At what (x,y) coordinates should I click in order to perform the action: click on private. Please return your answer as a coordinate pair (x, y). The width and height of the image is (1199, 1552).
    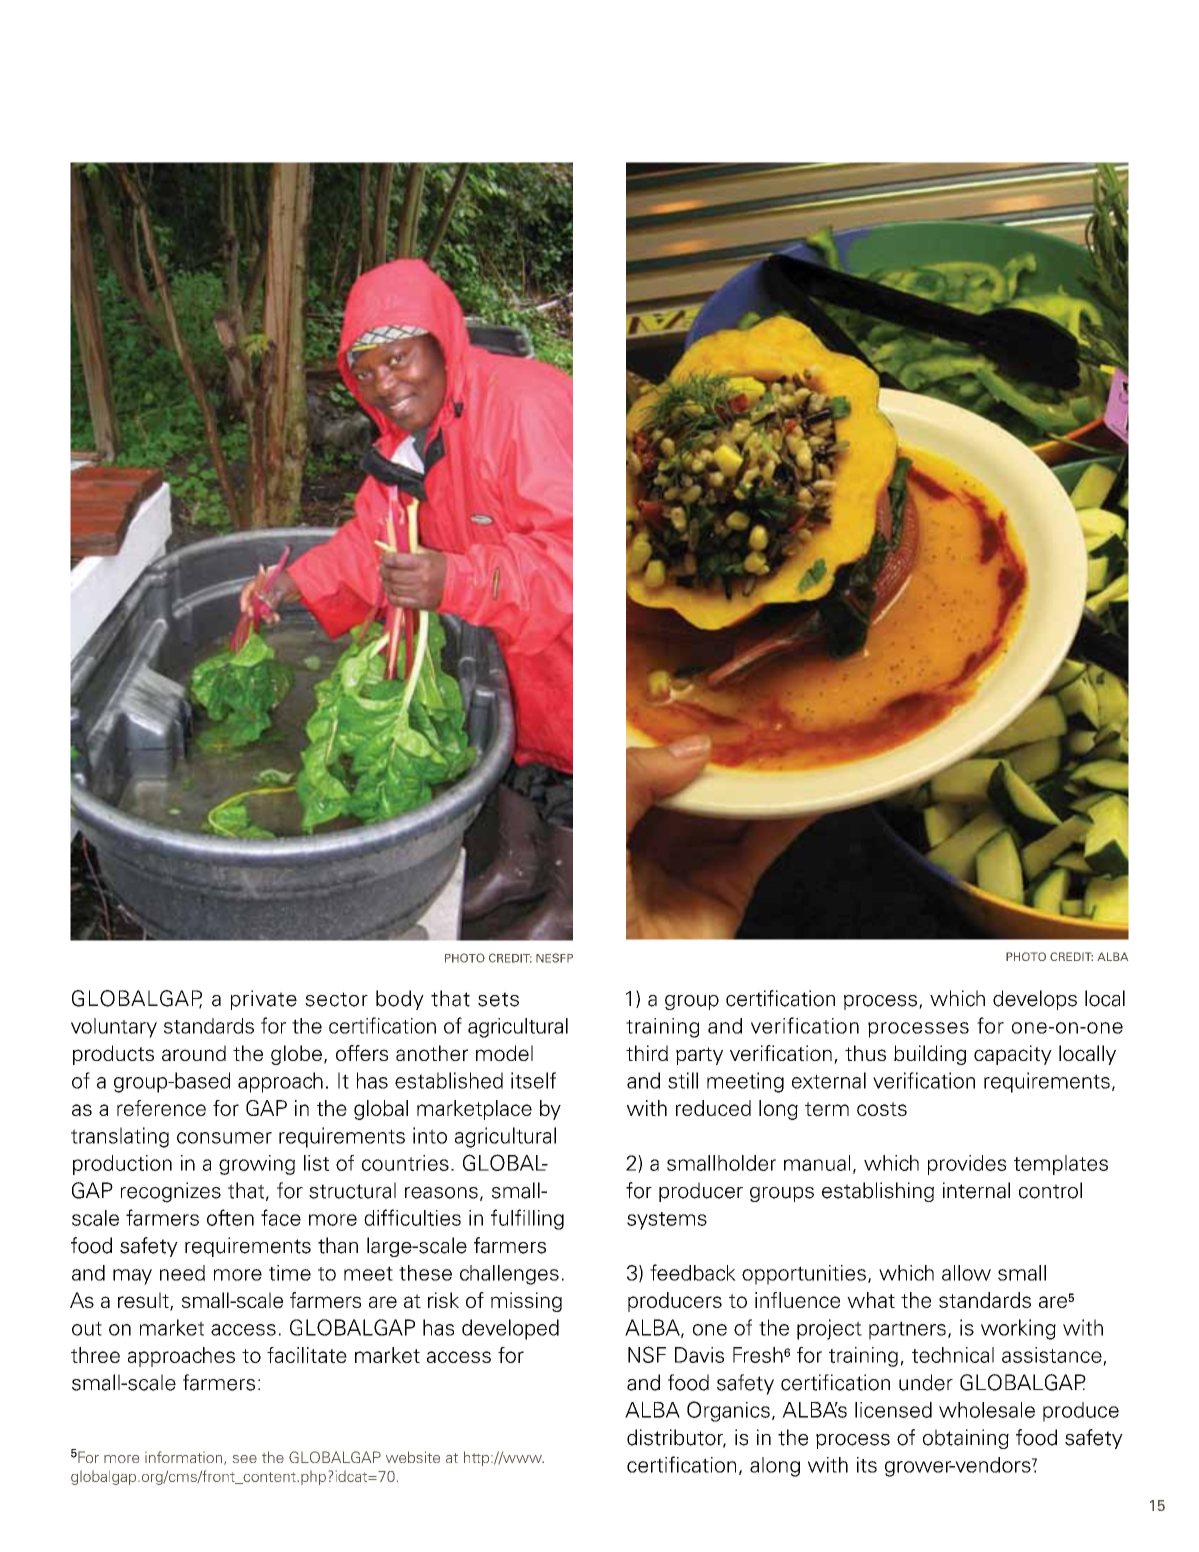
    Looking at the image, I should click on (264, 1000).
